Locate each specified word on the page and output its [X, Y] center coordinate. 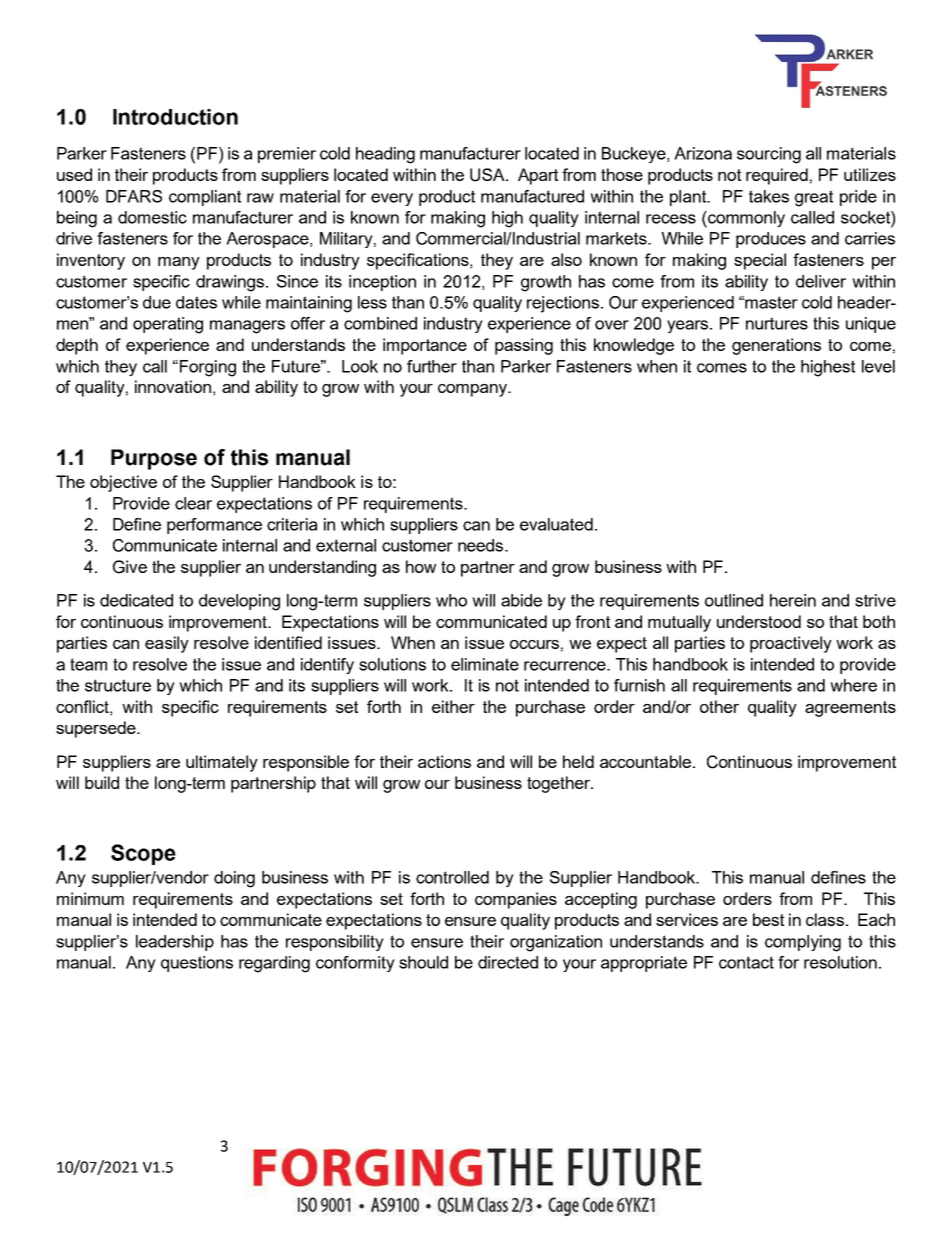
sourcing [769, 155]
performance [214, 526]
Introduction [175, 117]
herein [793, 600]
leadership [175, 943]
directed [508, 962]
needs [482, 545]
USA [488, 175]
